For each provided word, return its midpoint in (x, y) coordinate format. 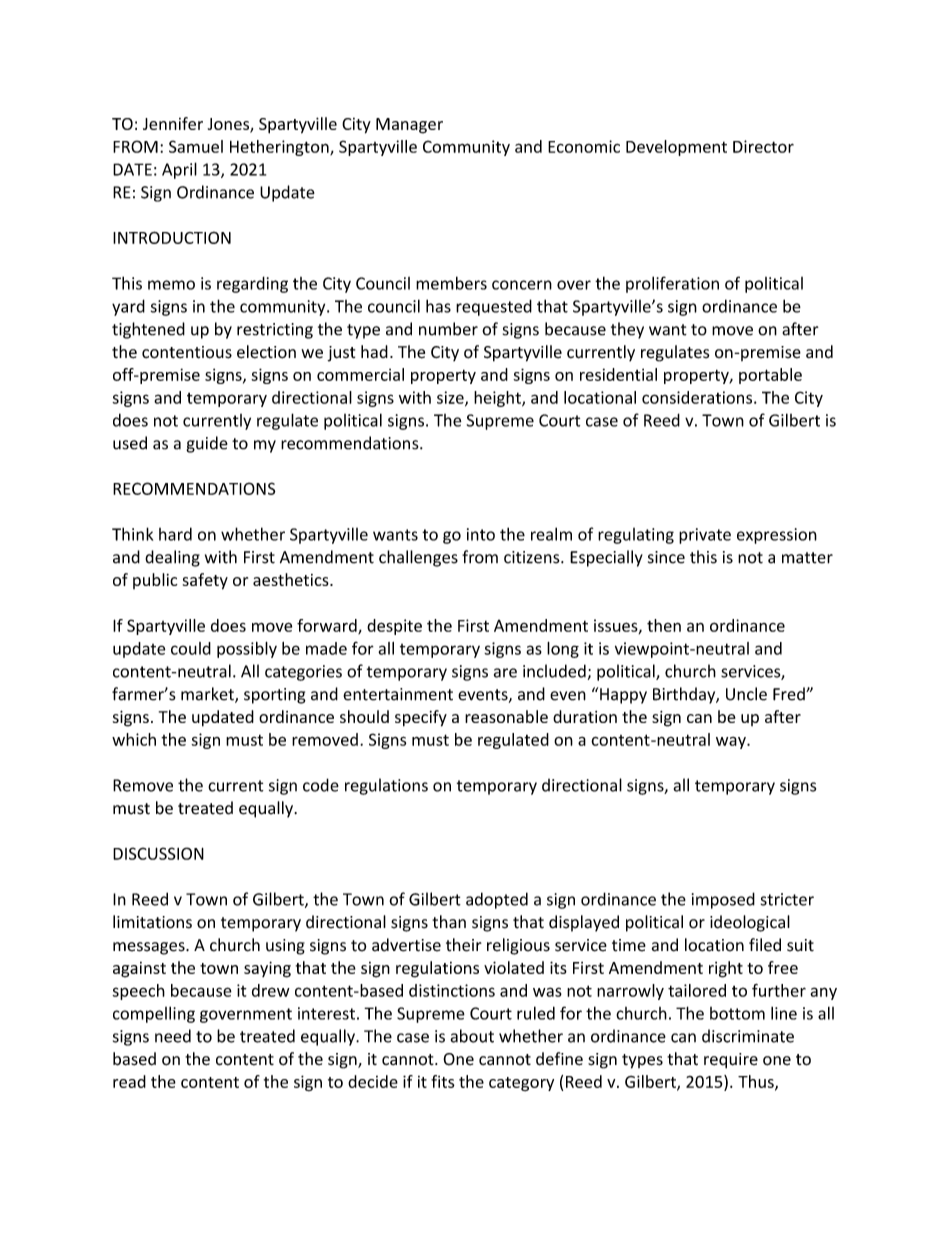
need (173, 1036)
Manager (409, 126)
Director (763, 146)
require (731, 1061)
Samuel (196, 146)
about (472, 1036)
